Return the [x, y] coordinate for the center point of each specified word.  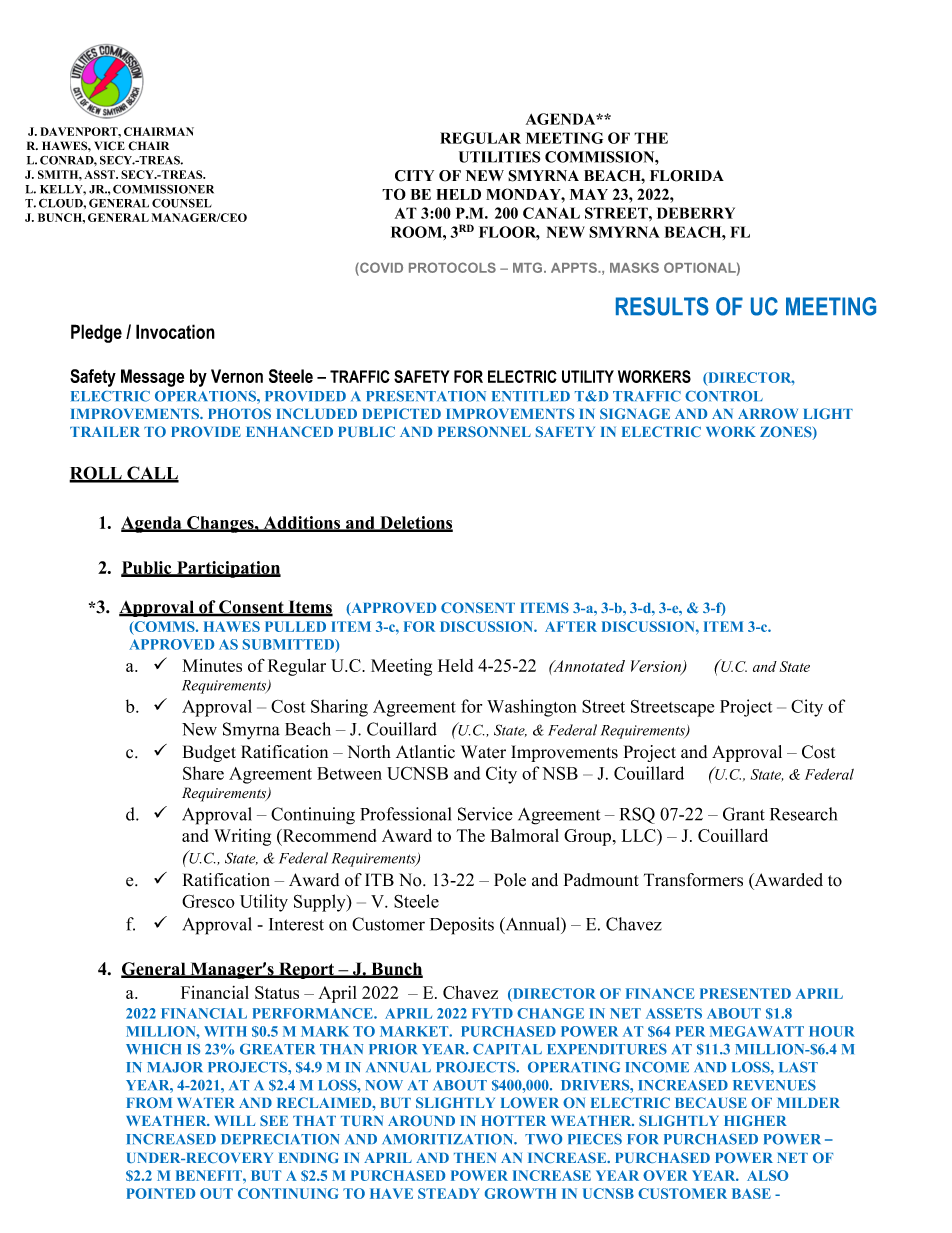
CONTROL [724, 396]
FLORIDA [687, 176]
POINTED [160, 1193]
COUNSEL [182, 203]
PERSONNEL [484, 431]
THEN [475, 1158]
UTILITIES [499, 157]
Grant [744, 814]
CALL [152, 474]
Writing [242, 837]
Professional [405, 814]
